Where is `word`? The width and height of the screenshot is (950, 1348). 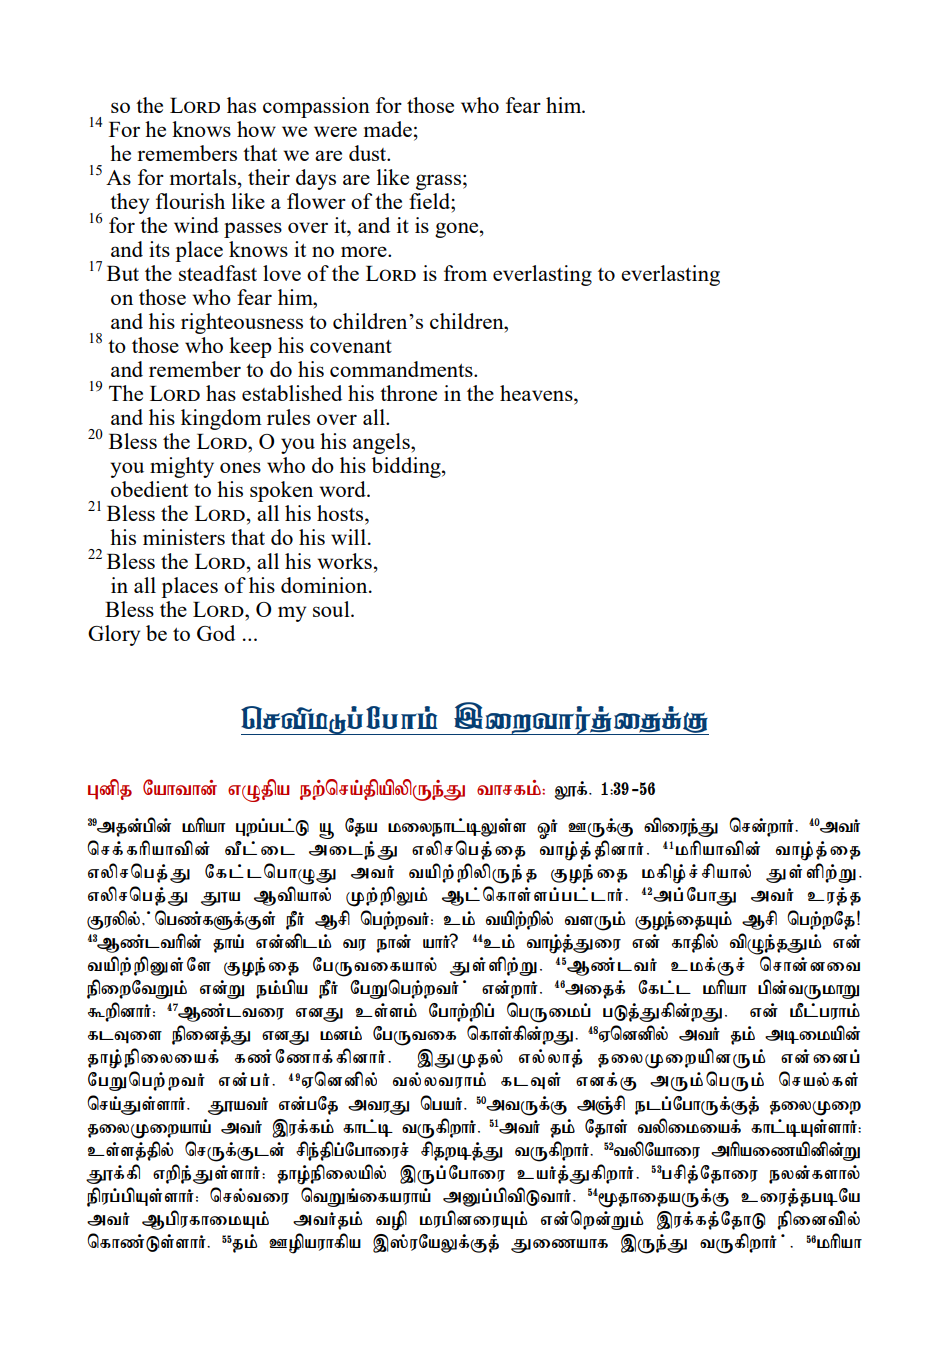 word is located at coordinates (343, 489).
